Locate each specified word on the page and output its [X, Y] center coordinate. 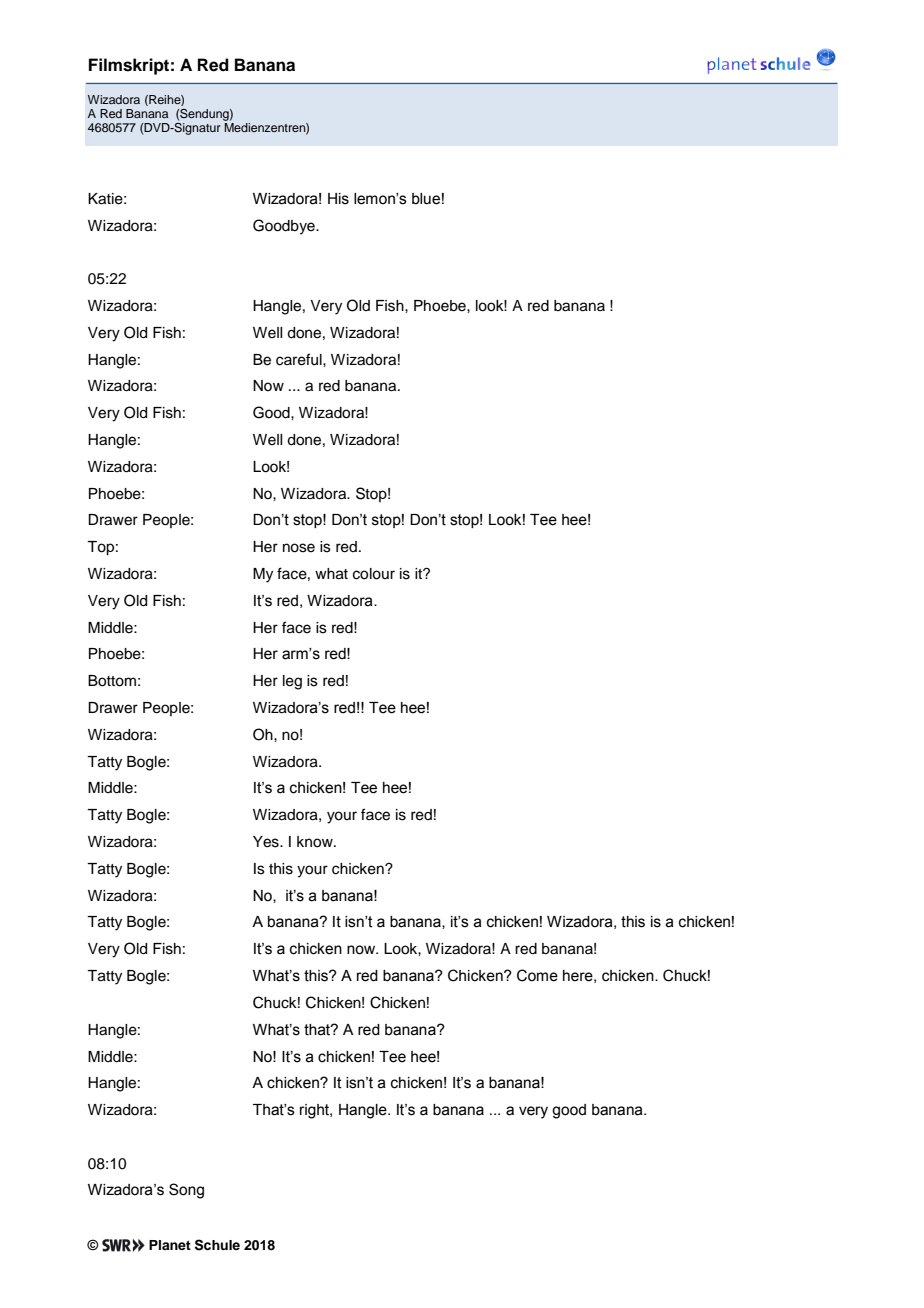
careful [300, 359]
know [316, 842]
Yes [267, 842]
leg [292, 682]
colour [374, 574]
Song [186, 1191]
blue [426, 199]
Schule [217, 1245]
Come [537, 975]
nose [299, 548]
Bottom [112, 681]
